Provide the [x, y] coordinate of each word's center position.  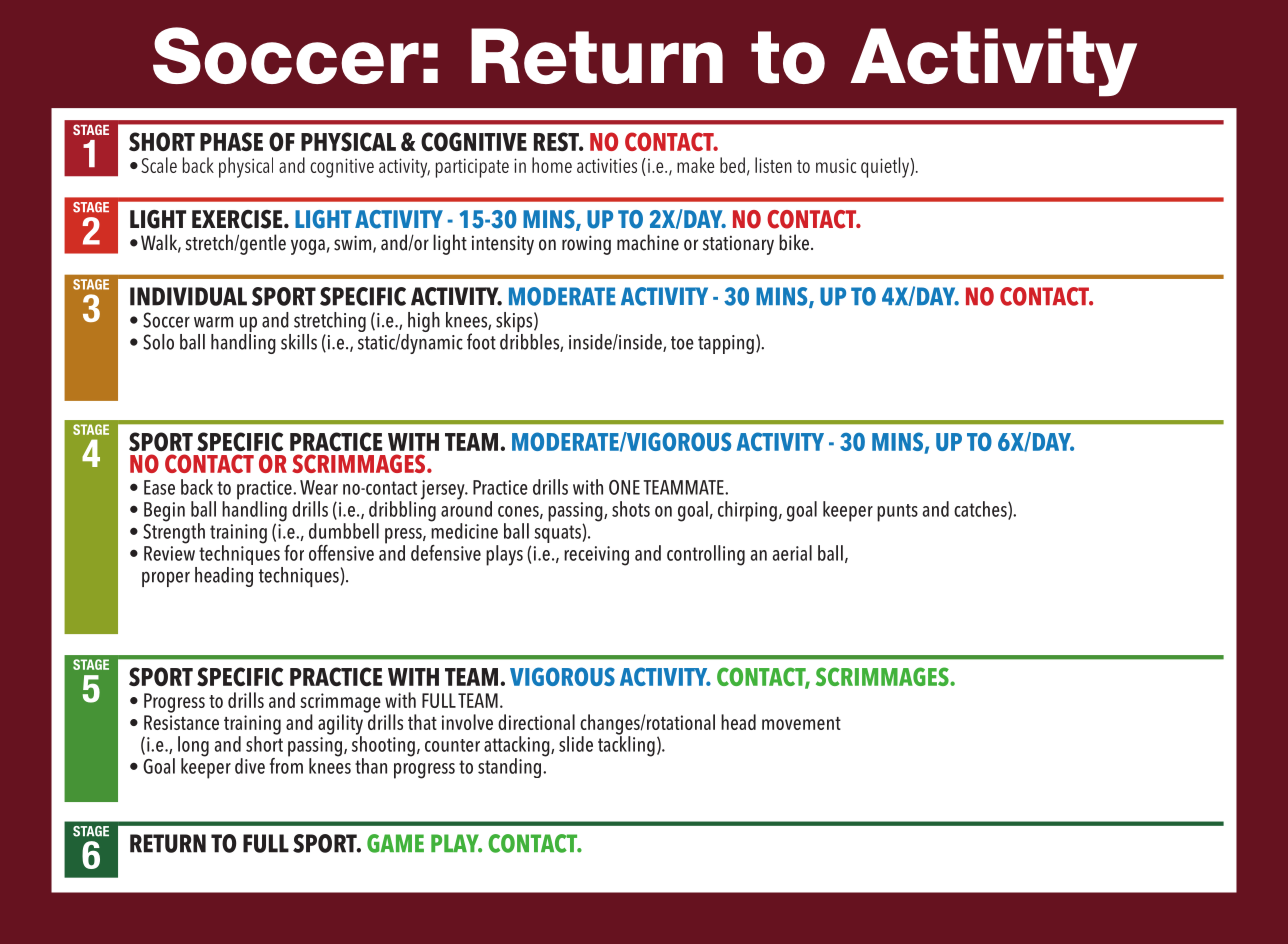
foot [481, 341]
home [552, 165]
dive [250, 766]
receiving [596, 556]
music [836, 165]
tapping [726, 344]
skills [299, 342]
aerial [792, 553]
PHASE [231, 141]
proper [166, 579]
